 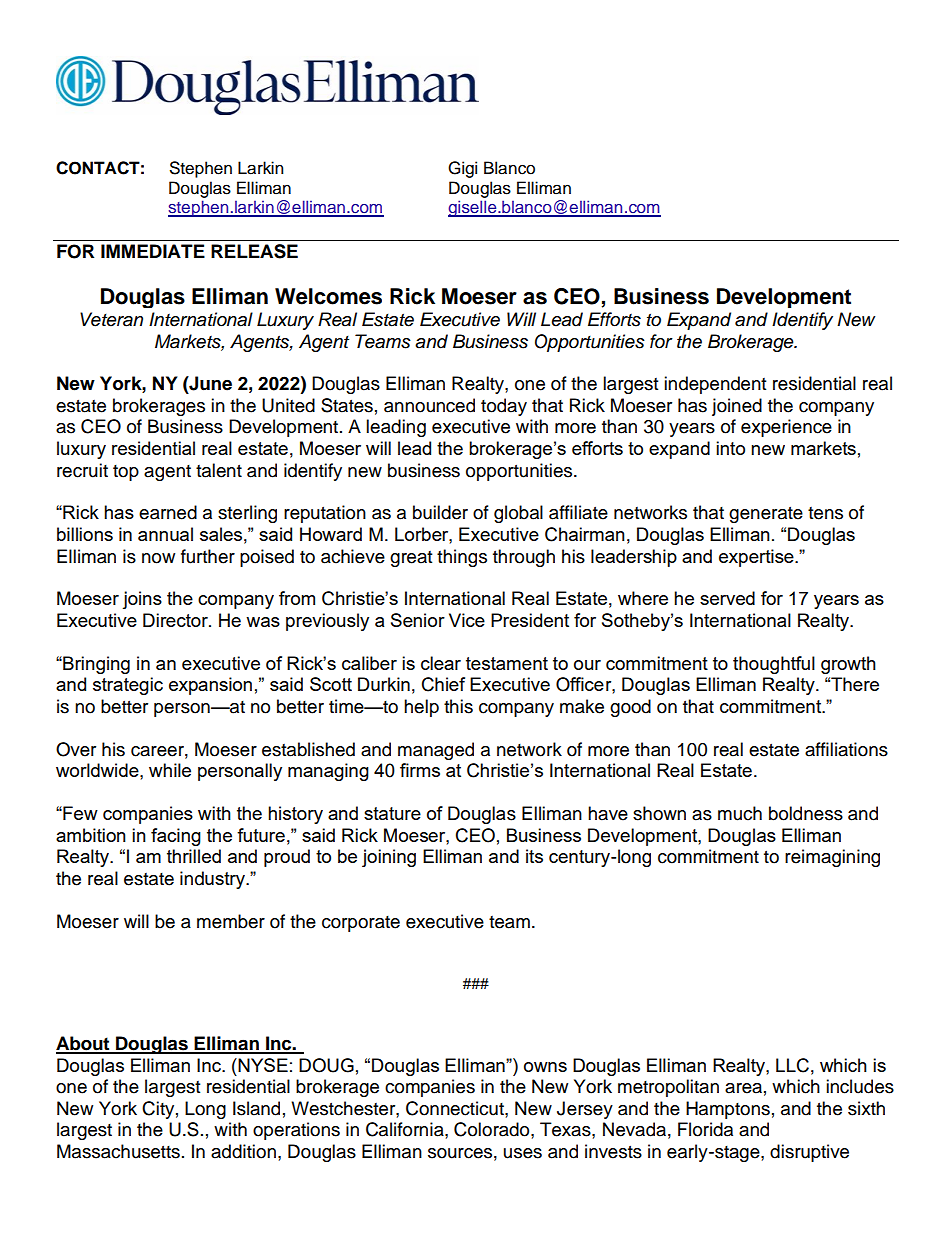 What do you see at coordinates (153, 251) in the screenshot?
I see `IMMEDIATE` at bounding box center [153, 251].
